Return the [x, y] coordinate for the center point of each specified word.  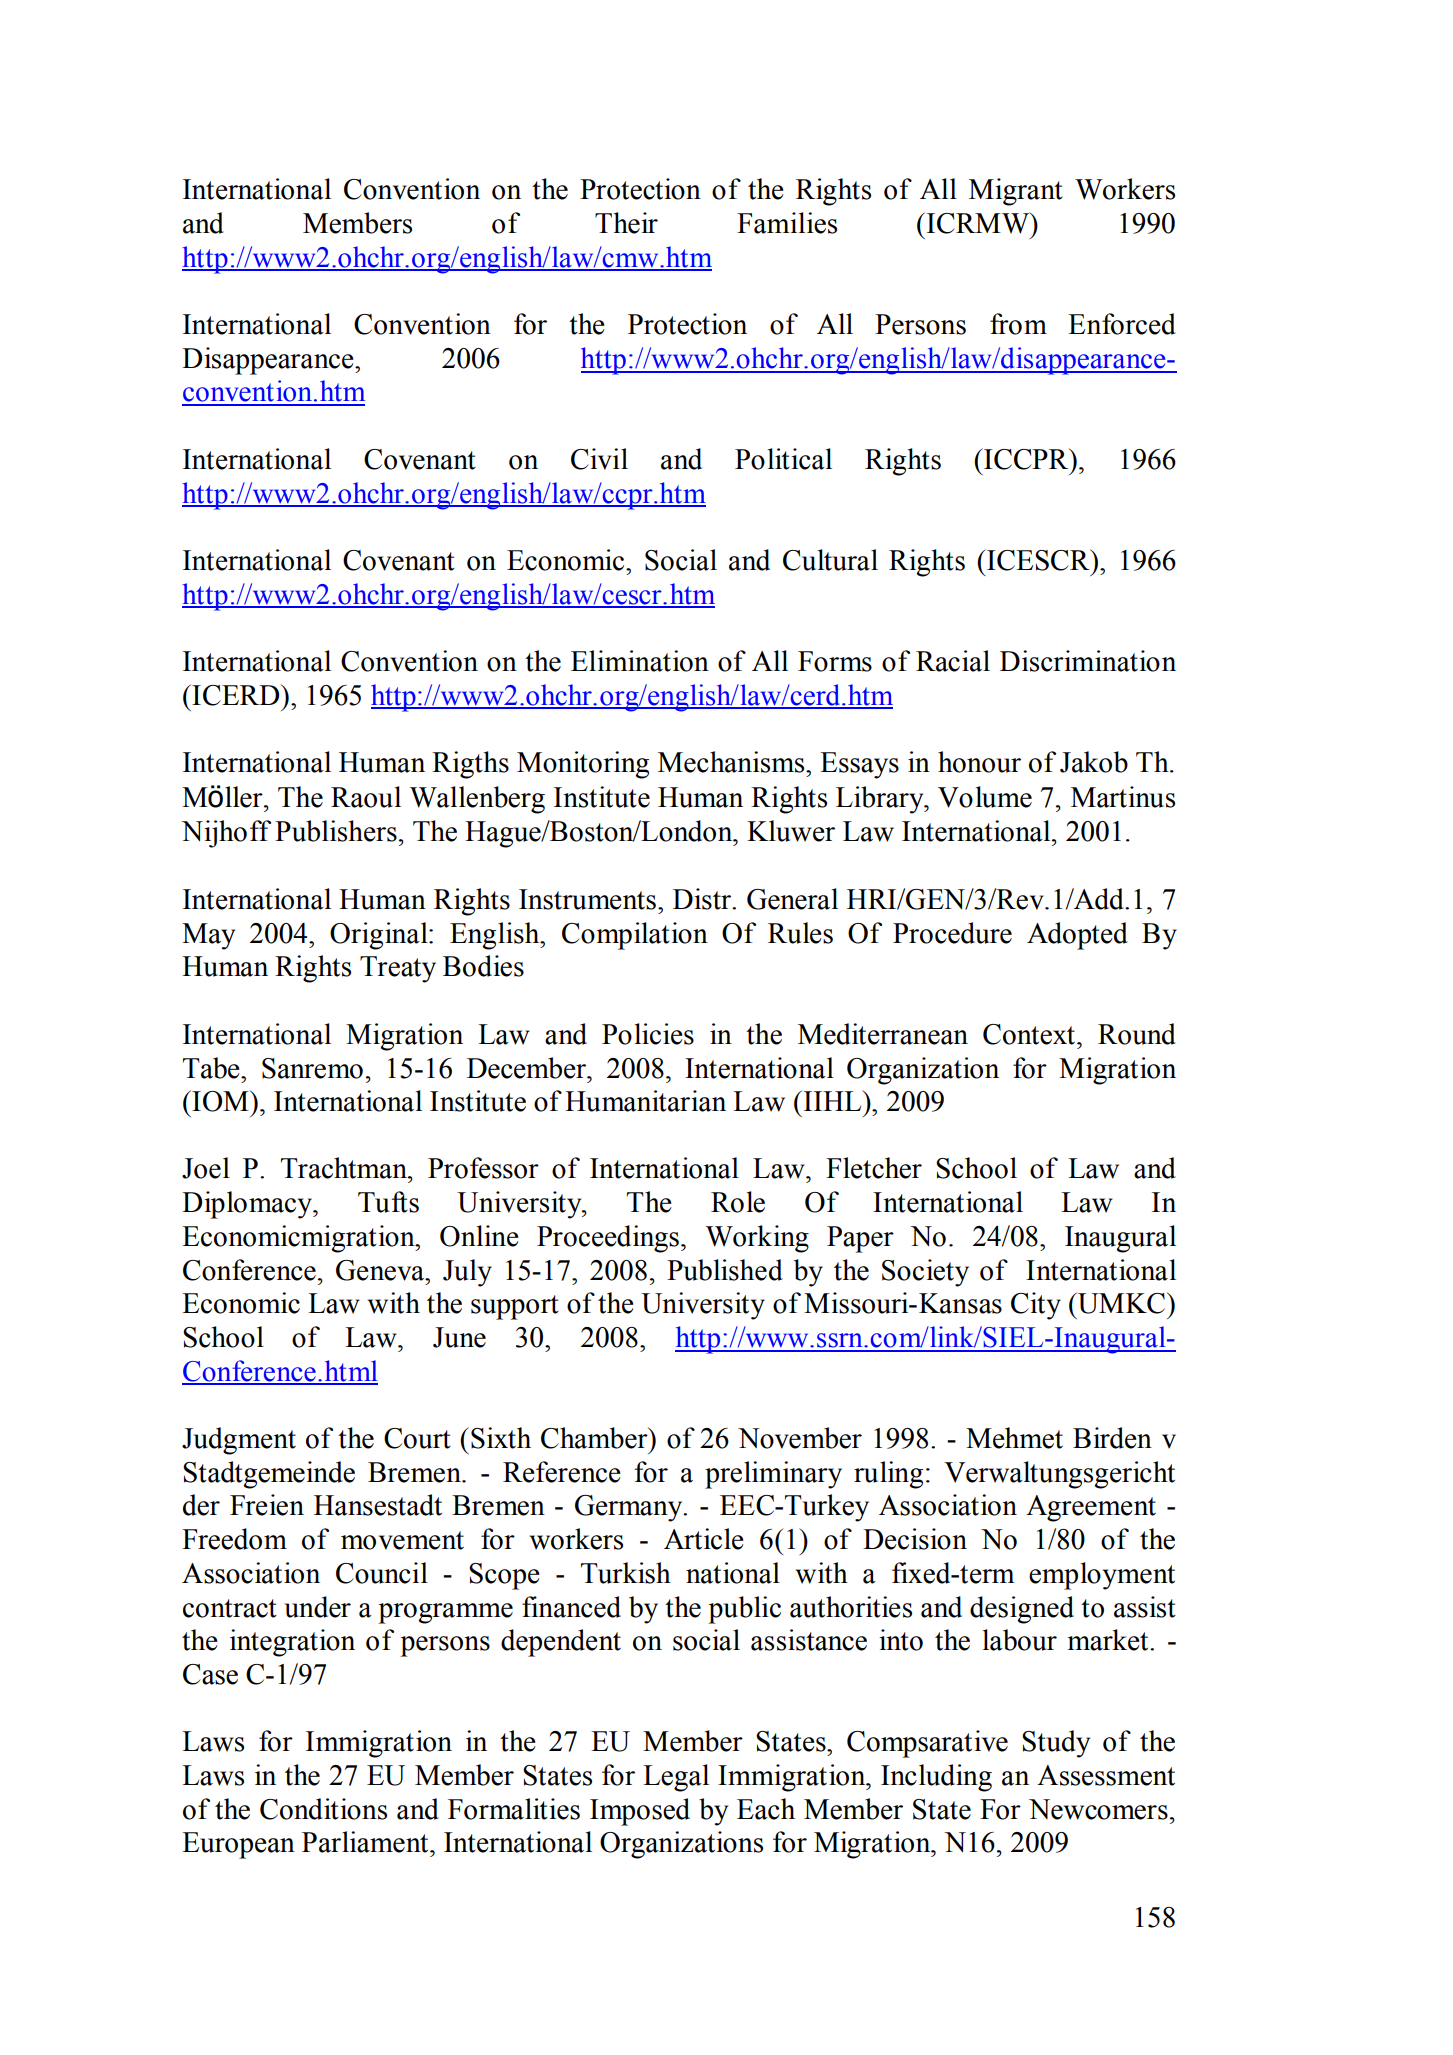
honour [979, 762]
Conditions [323, 1809]
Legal [676, 1778]
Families [787, 223]
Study [1056, 1744]
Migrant [1016, 192]
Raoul [366, 797]
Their [626, 223]
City [1036, 1306]
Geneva [381, 1270]
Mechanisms [732, 762]
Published [725, 1270]
